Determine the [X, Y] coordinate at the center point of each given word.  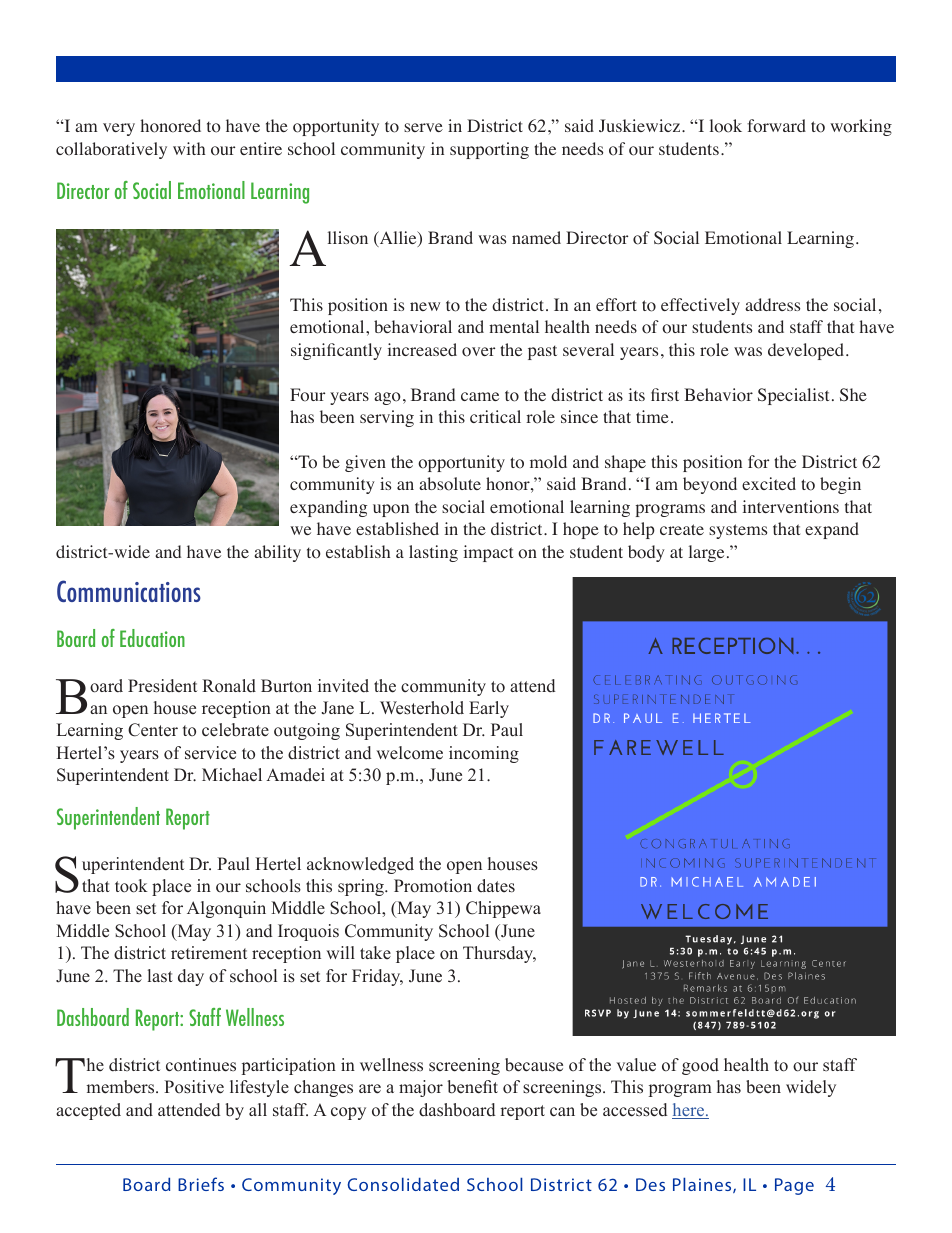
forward [776, 126]
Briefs [201, 1184]
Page [794, 1186]
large [706, 553]
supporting [489, 150]
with [189, 148]
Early [489, 709]
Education [152, 638]
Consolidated [403, 1184]
